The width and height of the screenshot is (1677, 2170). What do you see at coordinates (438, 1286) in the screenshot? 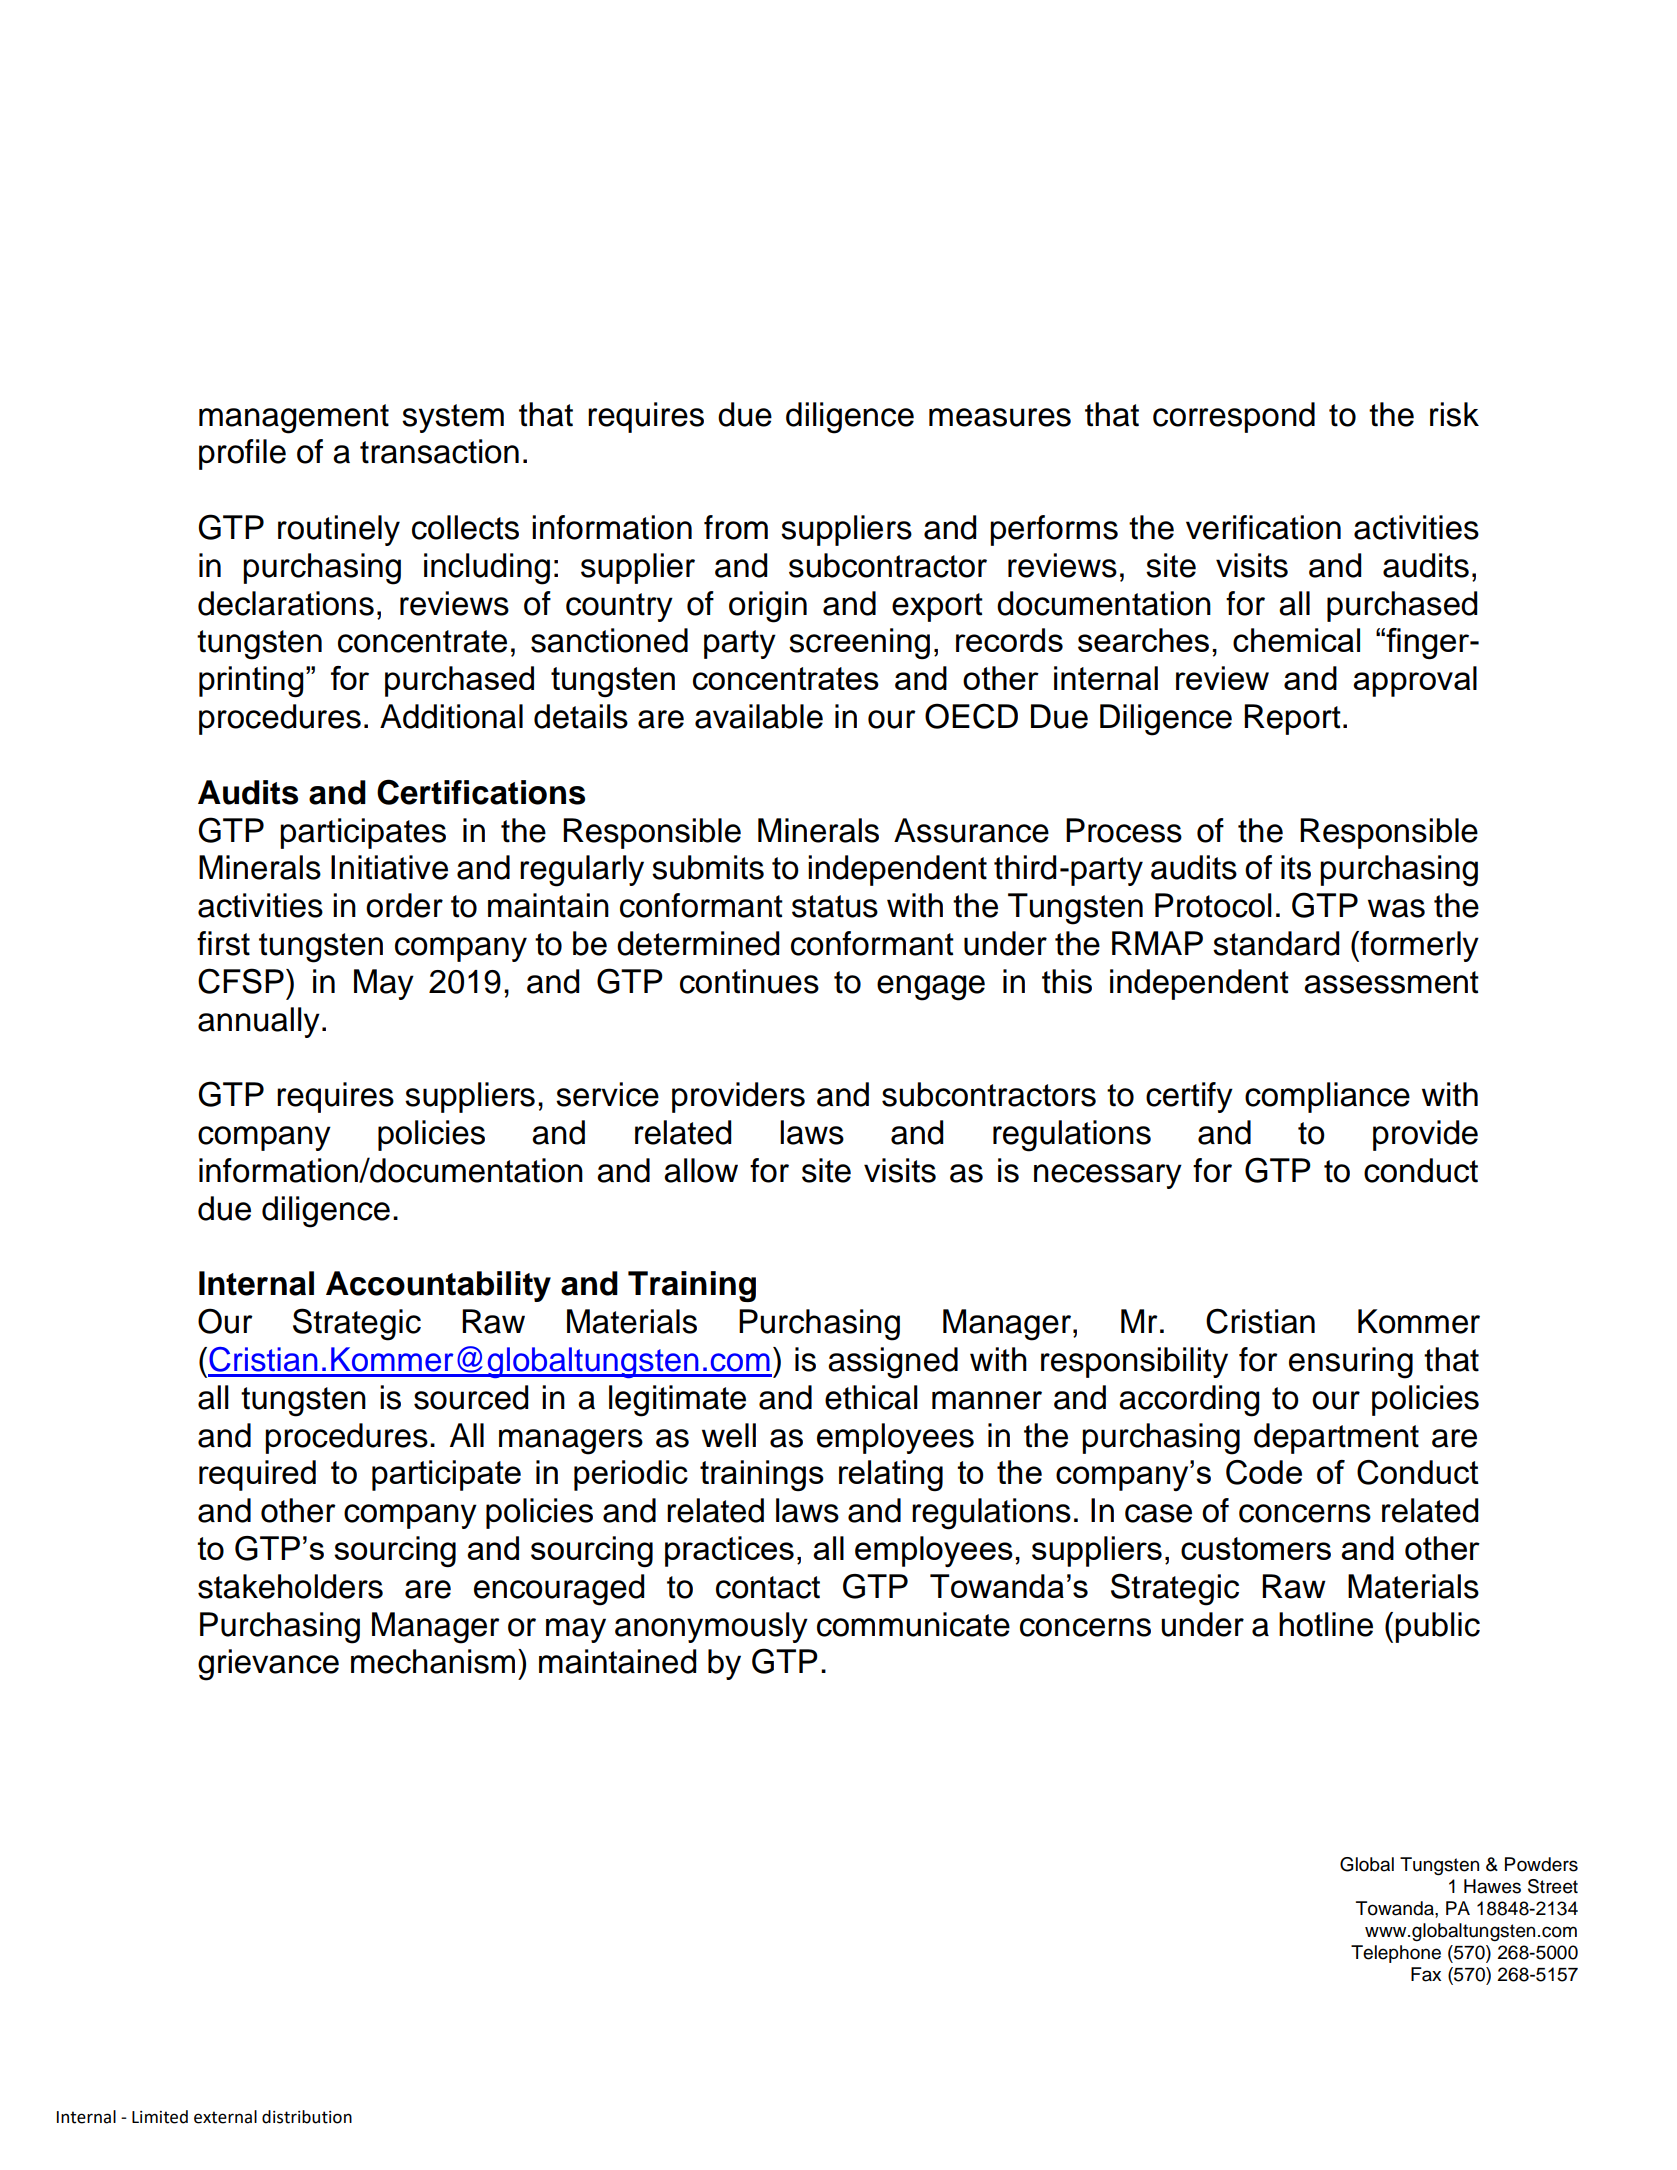
I see `Accountability` at bounding box center [438, 1286].
